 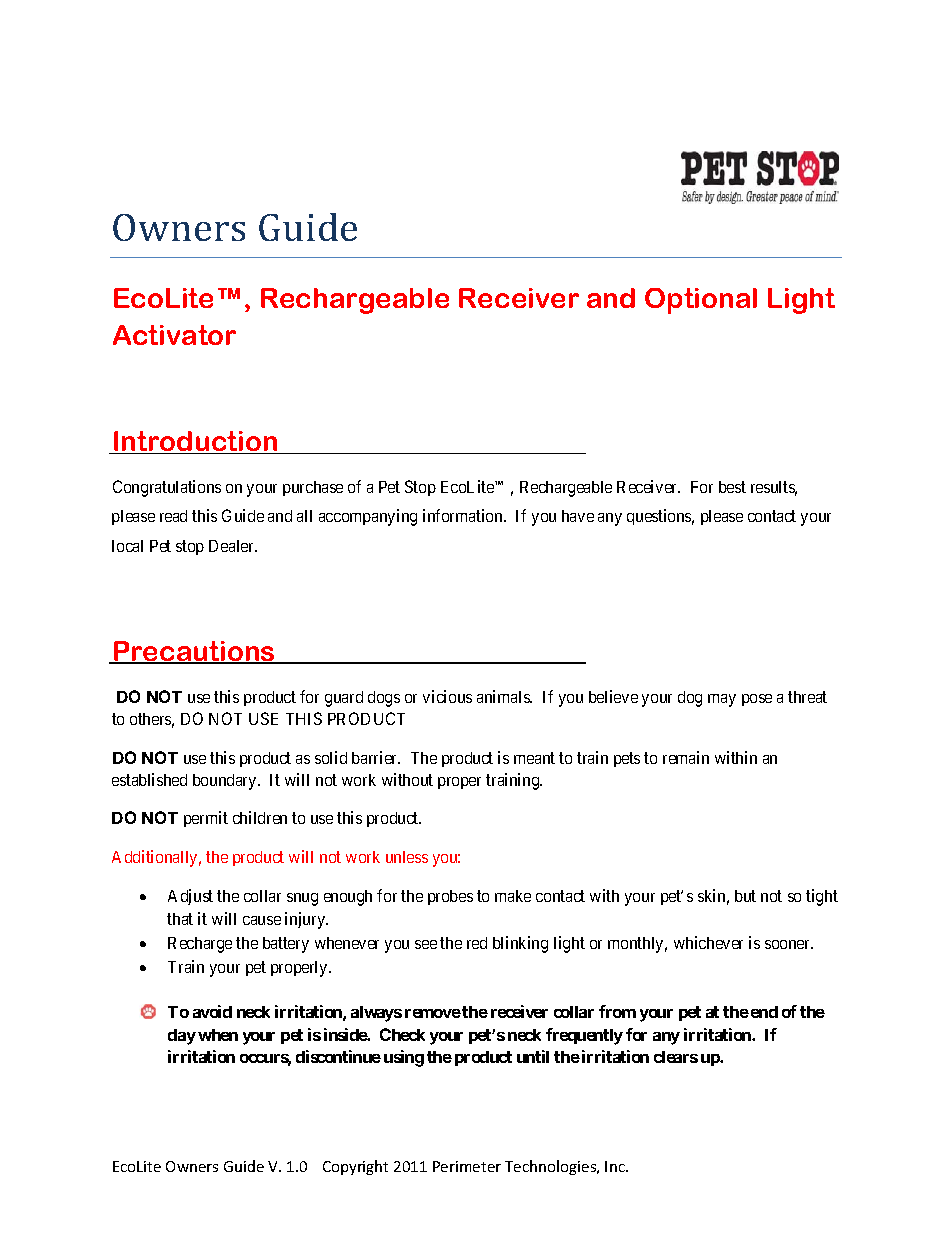 I want to click on best, so click(x=732, y=487).
